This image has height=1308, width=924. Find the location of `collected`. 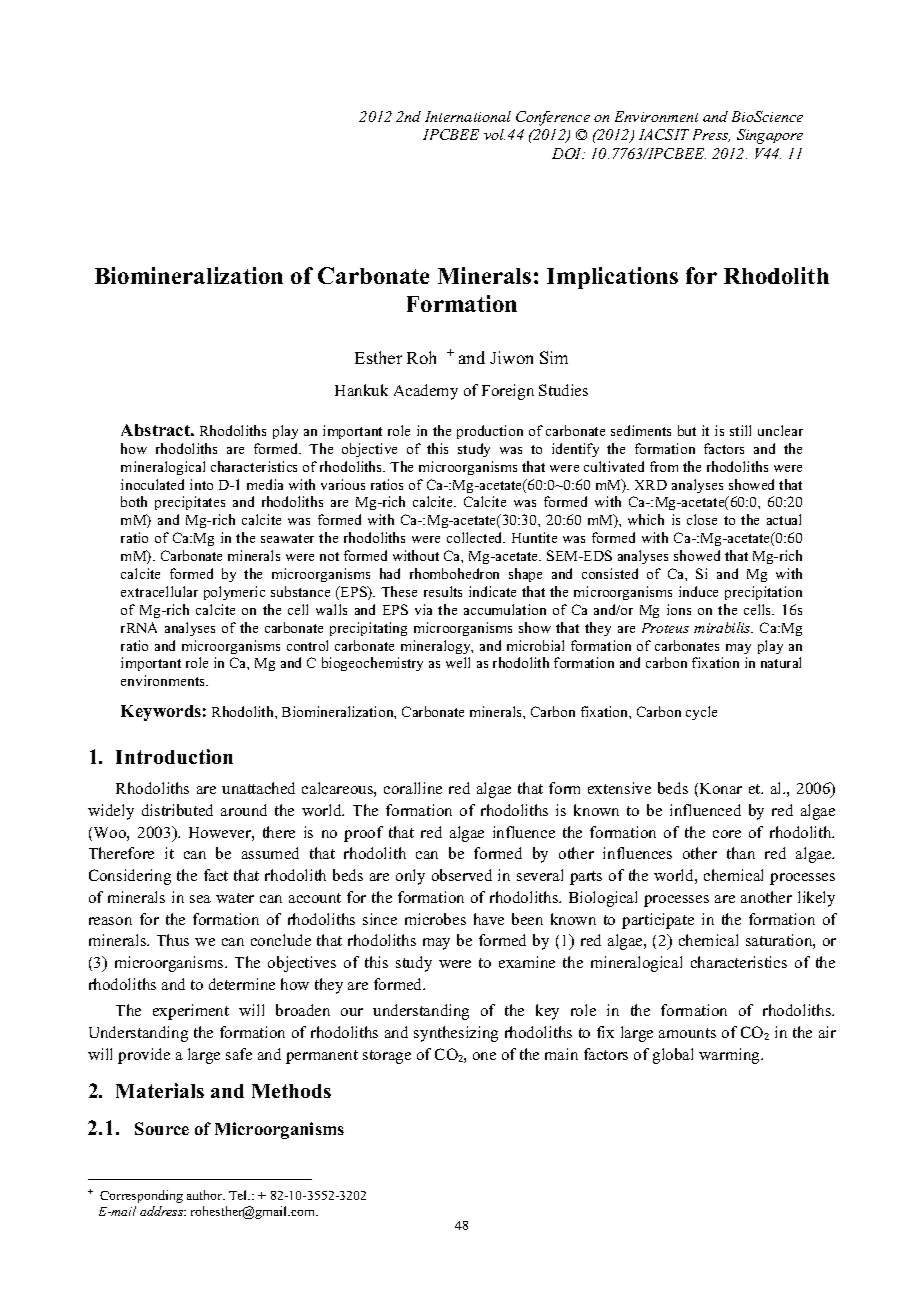

collected is located at coordinates (476, 537).
